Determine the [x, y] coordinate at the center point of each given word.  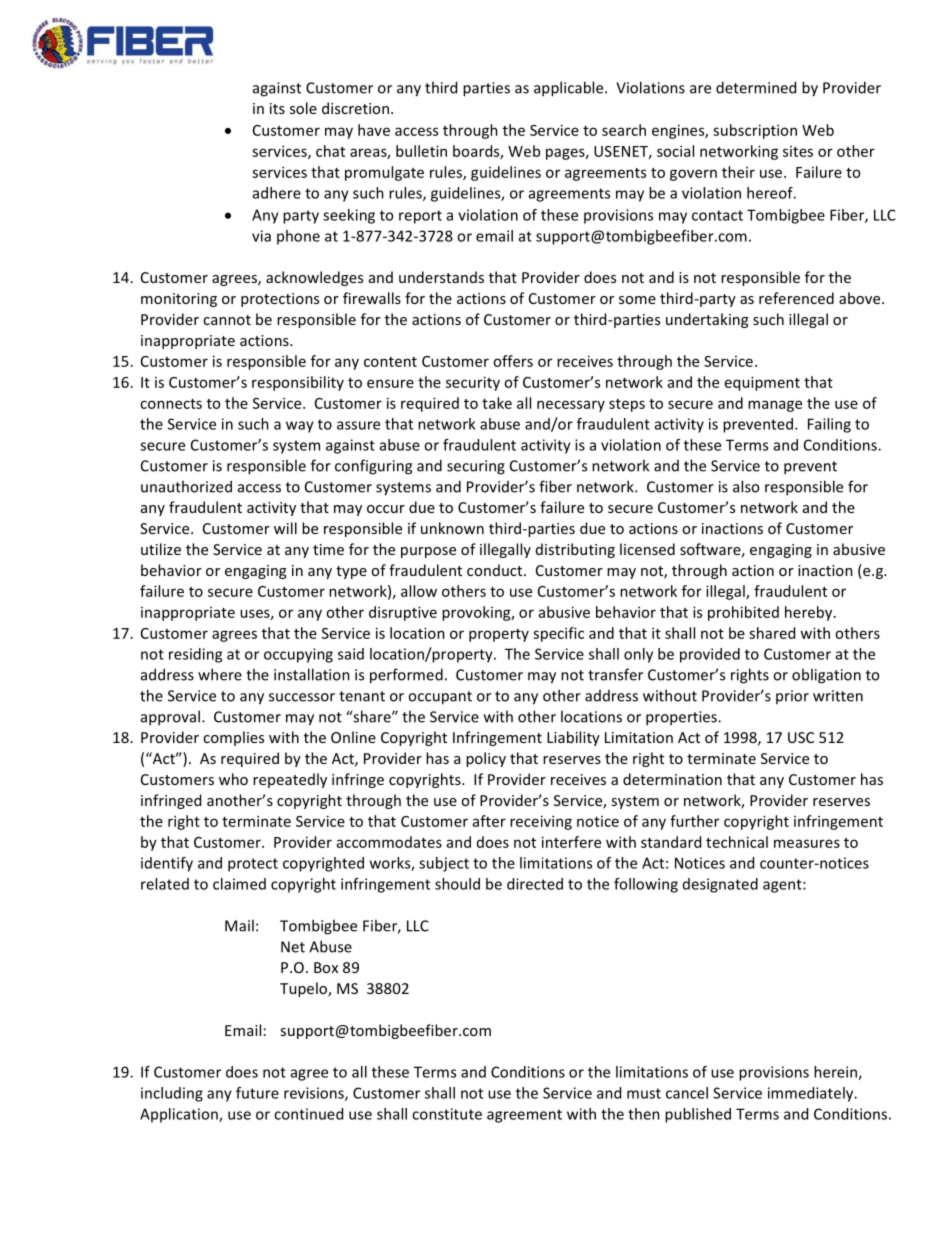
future [257, 1093]
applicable [570, 89]
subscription [755, 131]
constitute [447, 1114]
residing [195, 655]
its [277, 108]
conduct [496, 570]
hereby [810, 613]
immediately [812, 1094]
